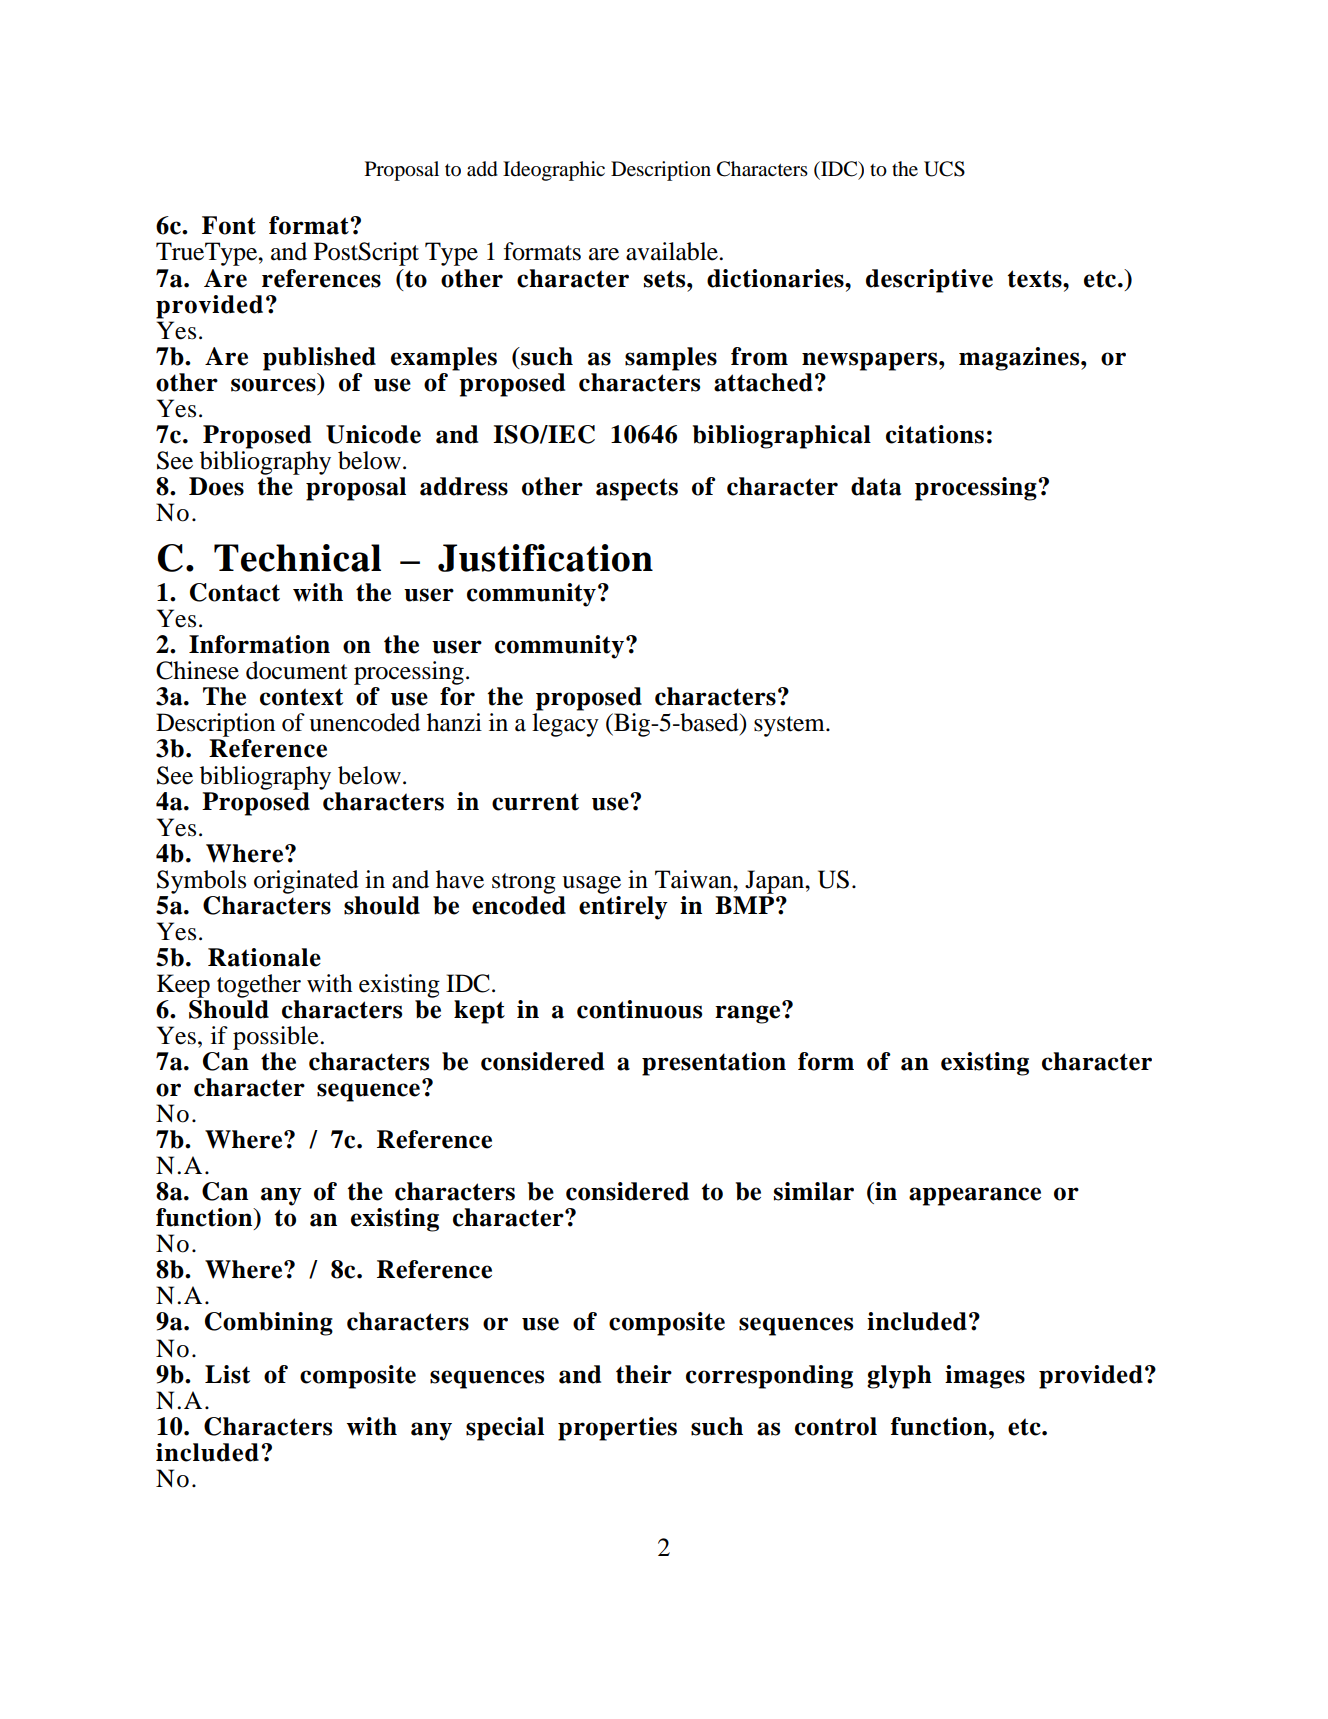 This screenshot has width=1328, height=1719. Describe the element at coordinates (944, 169) in the screenshot. I see `UCS` at that location.
